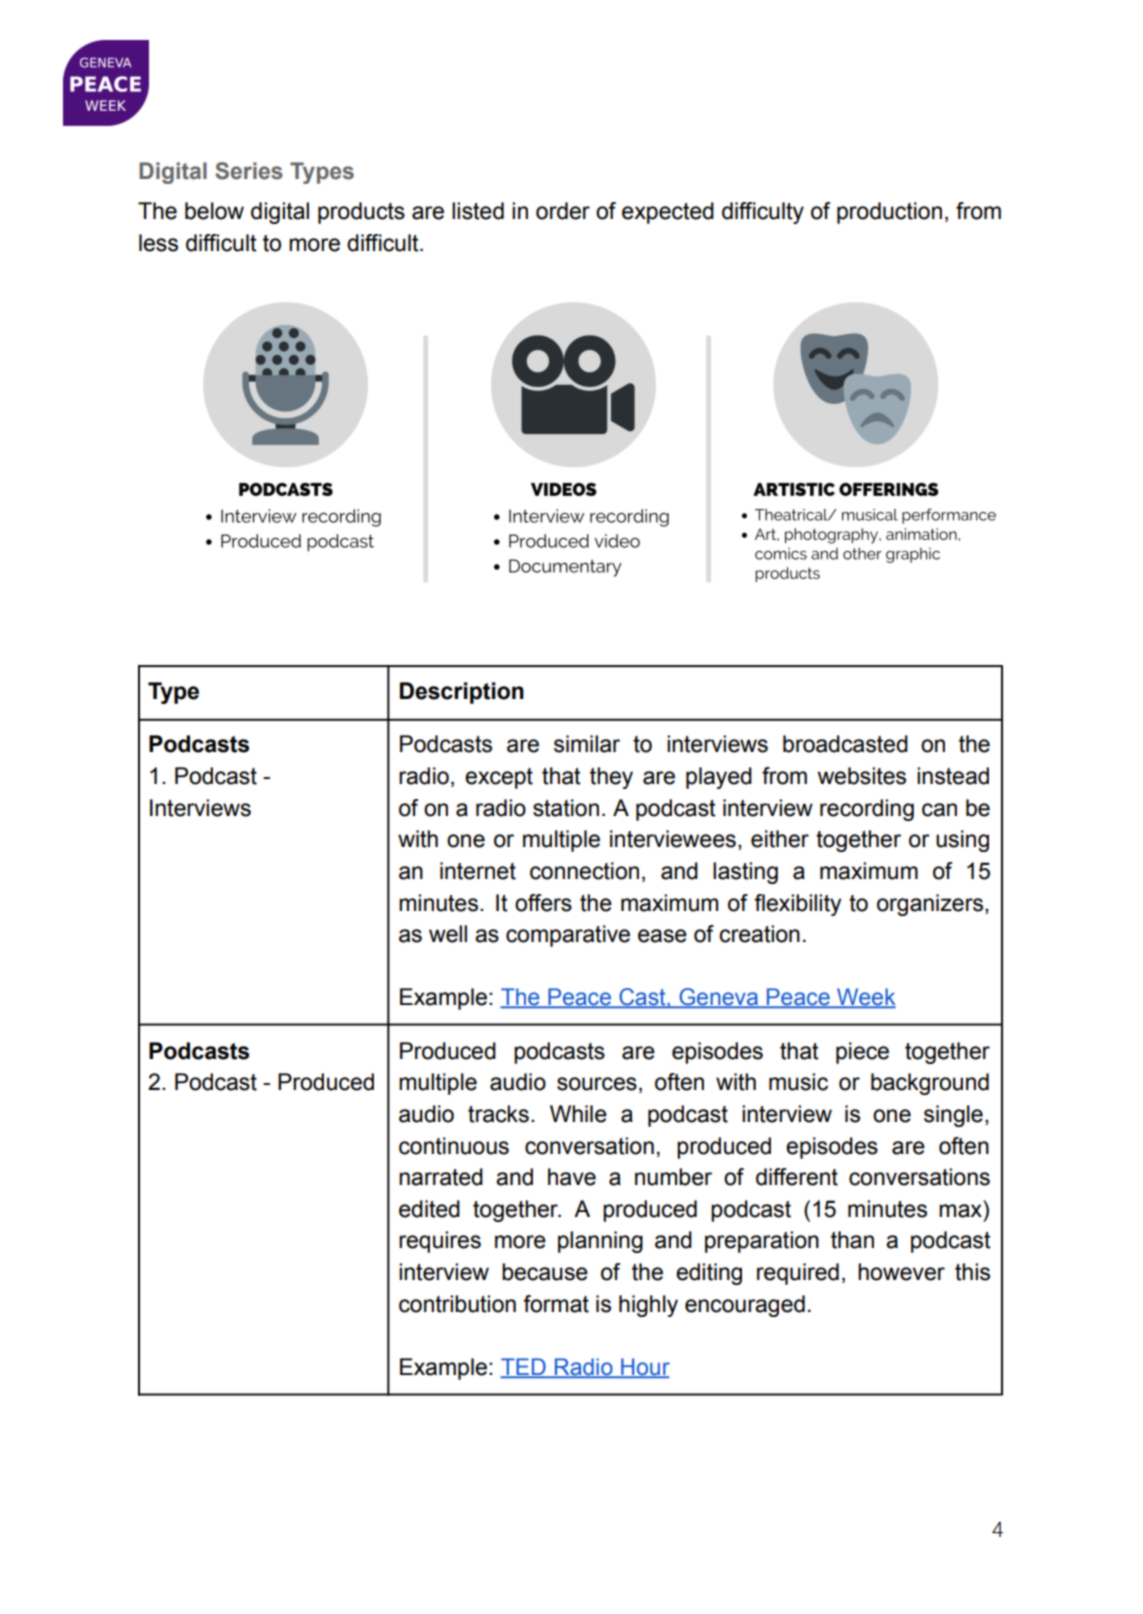 The width and height of the page is (1143, 1614). What do you see at coordinates (448, 934) in the page?
I see `well` at bounding box center [448, 934].
